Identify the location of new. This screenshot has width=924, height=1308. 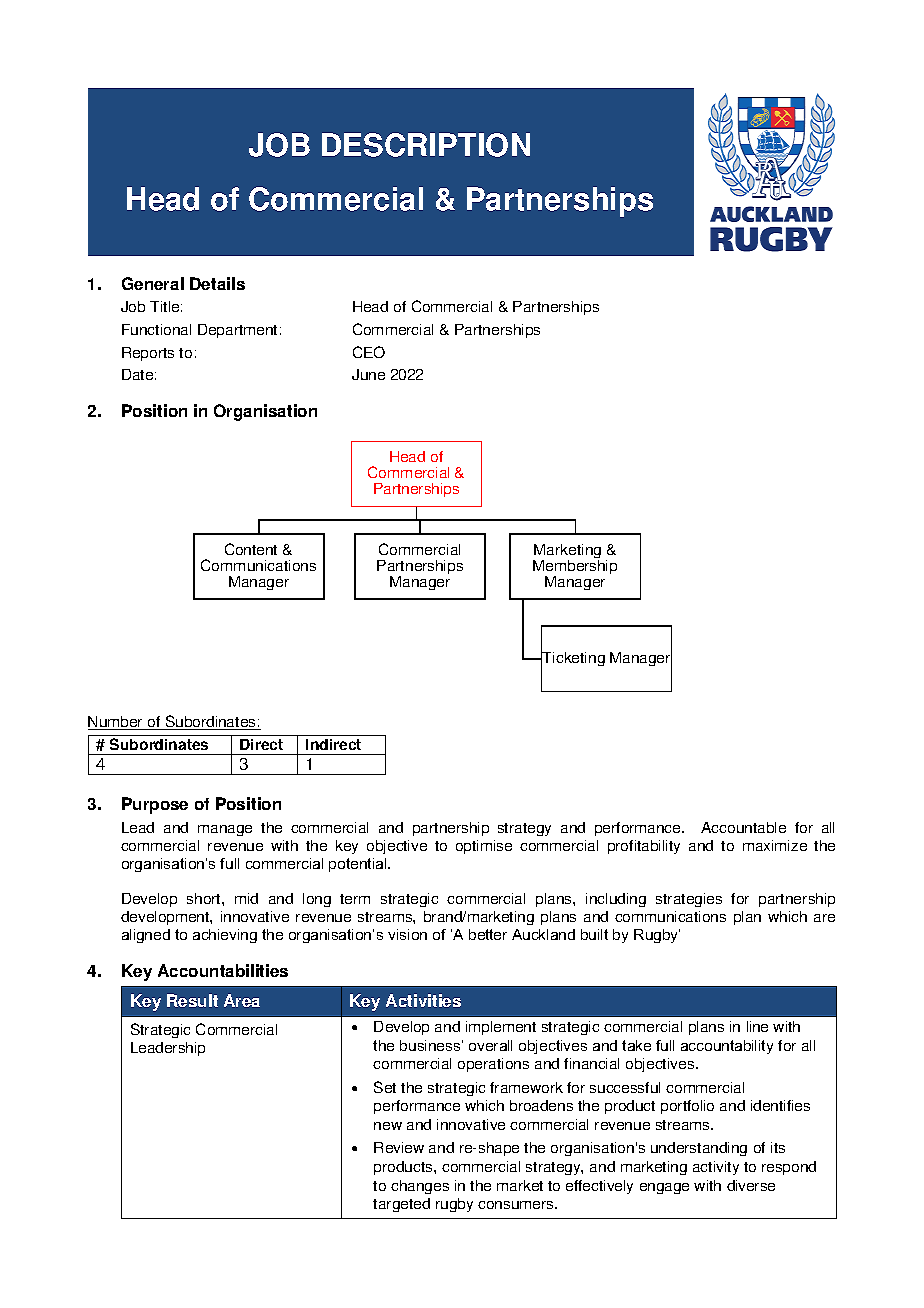
(388, 1126).
